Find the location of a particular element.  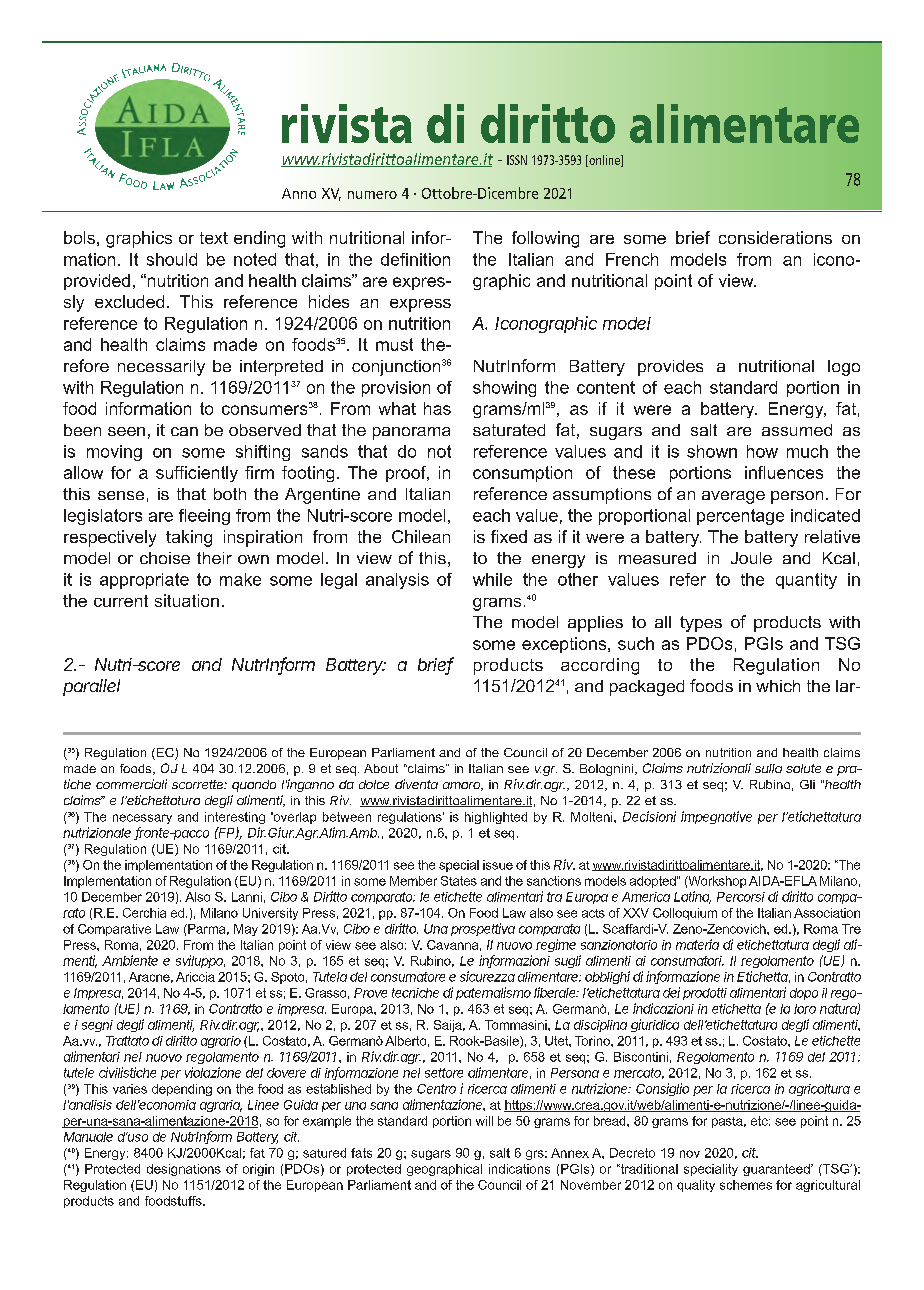

which is located at coordinates (778, 686).
